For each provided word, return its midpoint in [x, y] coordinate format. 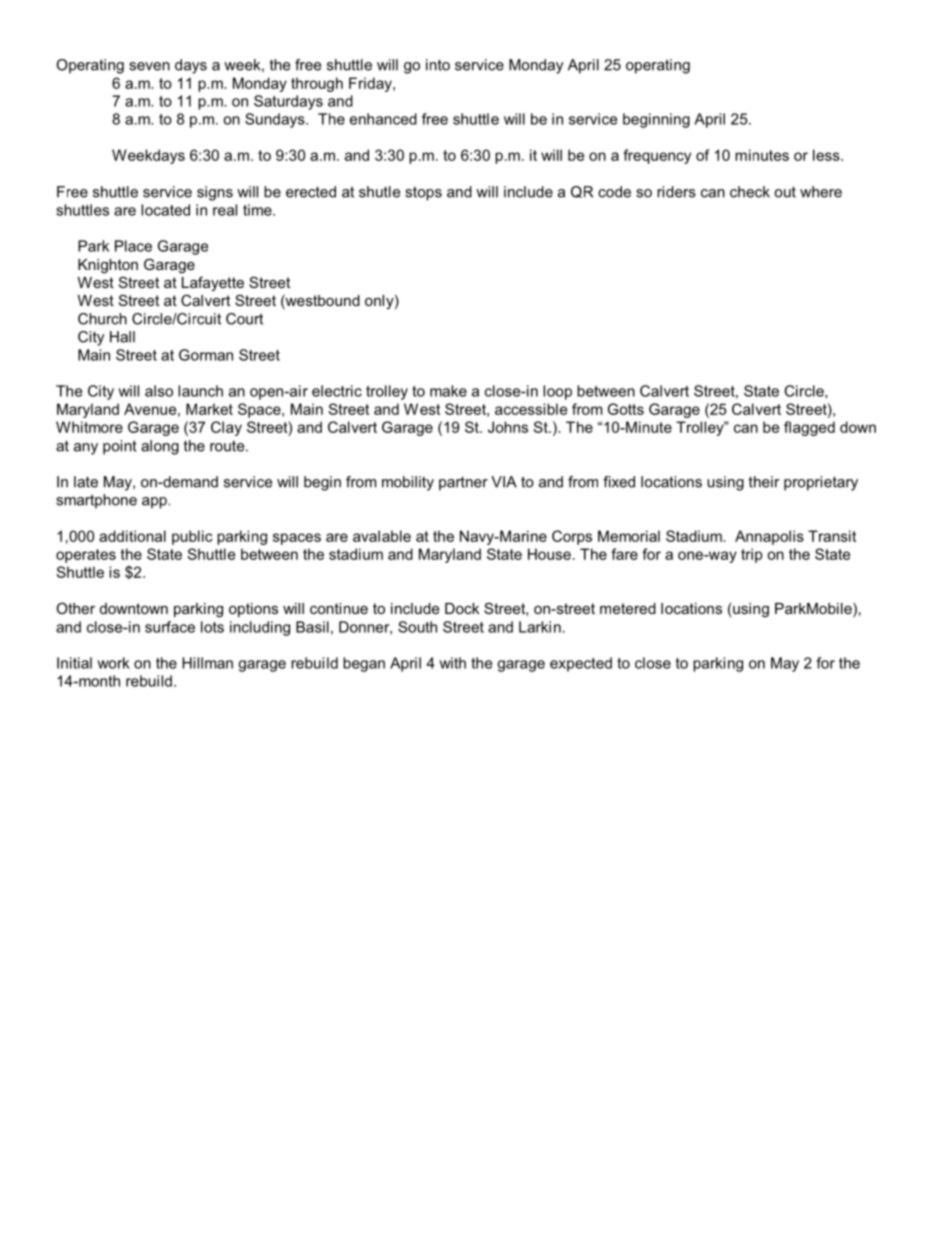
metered [628, 608]
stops [423, 194]
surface [170, 627]
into [438, 65]
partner [463, 483]
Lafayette [213, 284]
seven [149, 66]
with [452, 663]
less [827, 155]
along [160, 447]
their [764, 482]
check [750, 192]
